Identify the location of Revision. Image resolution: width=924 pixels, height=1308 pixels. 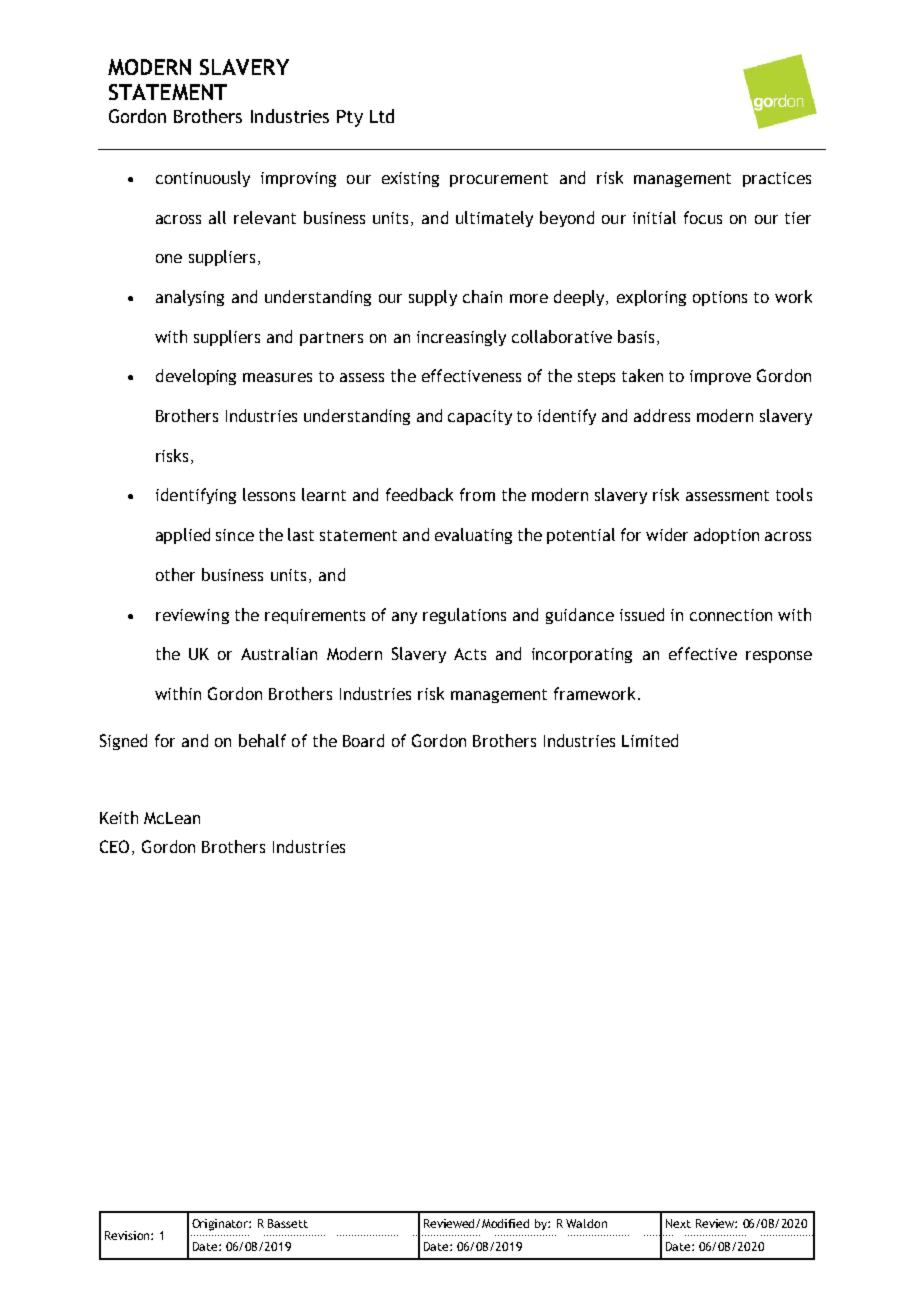
(128, 1235).
